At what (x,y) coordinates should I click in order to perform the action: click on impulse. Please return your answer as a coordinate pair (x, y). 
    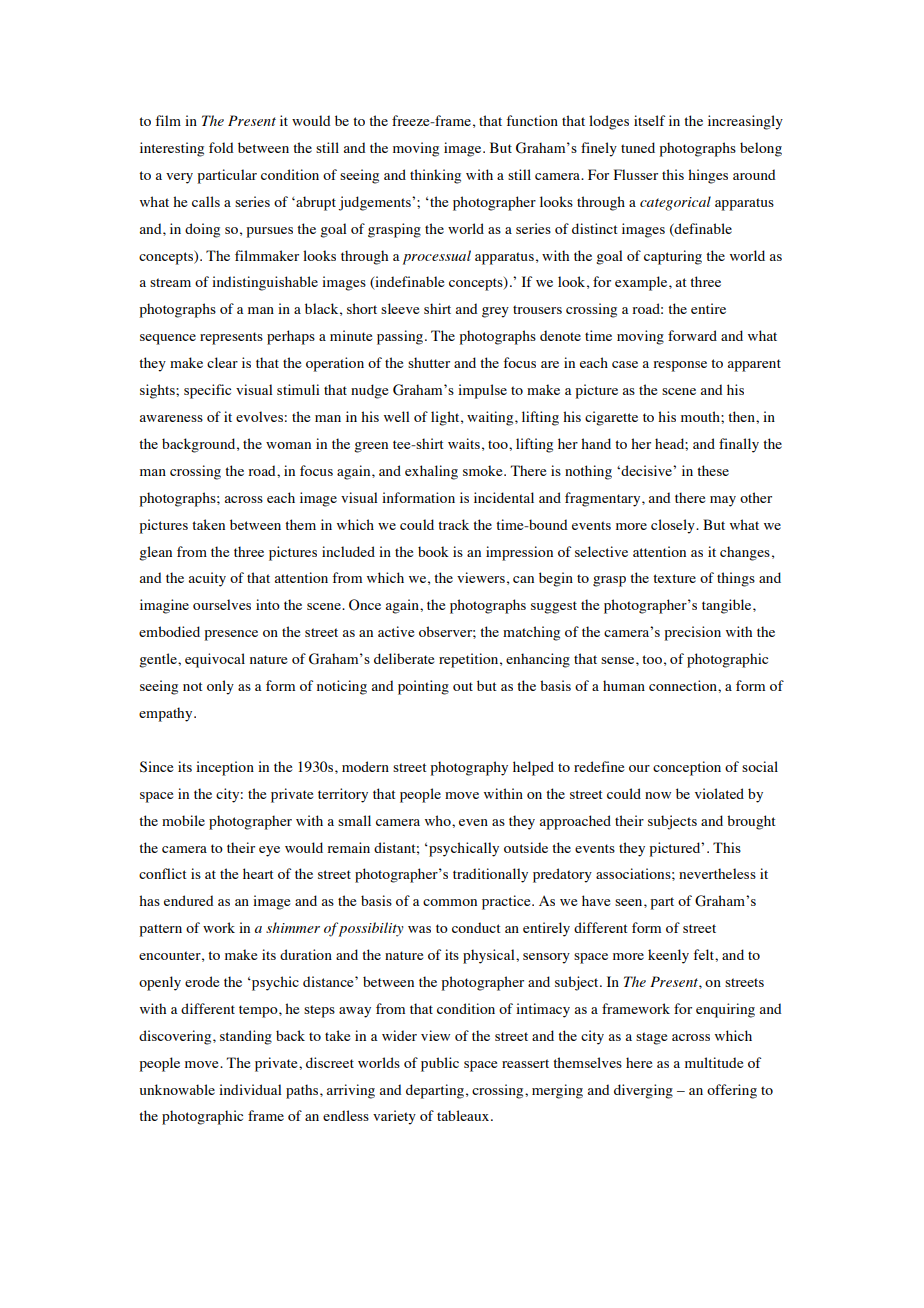
    Looking at the image, I should click on (482, 391).
